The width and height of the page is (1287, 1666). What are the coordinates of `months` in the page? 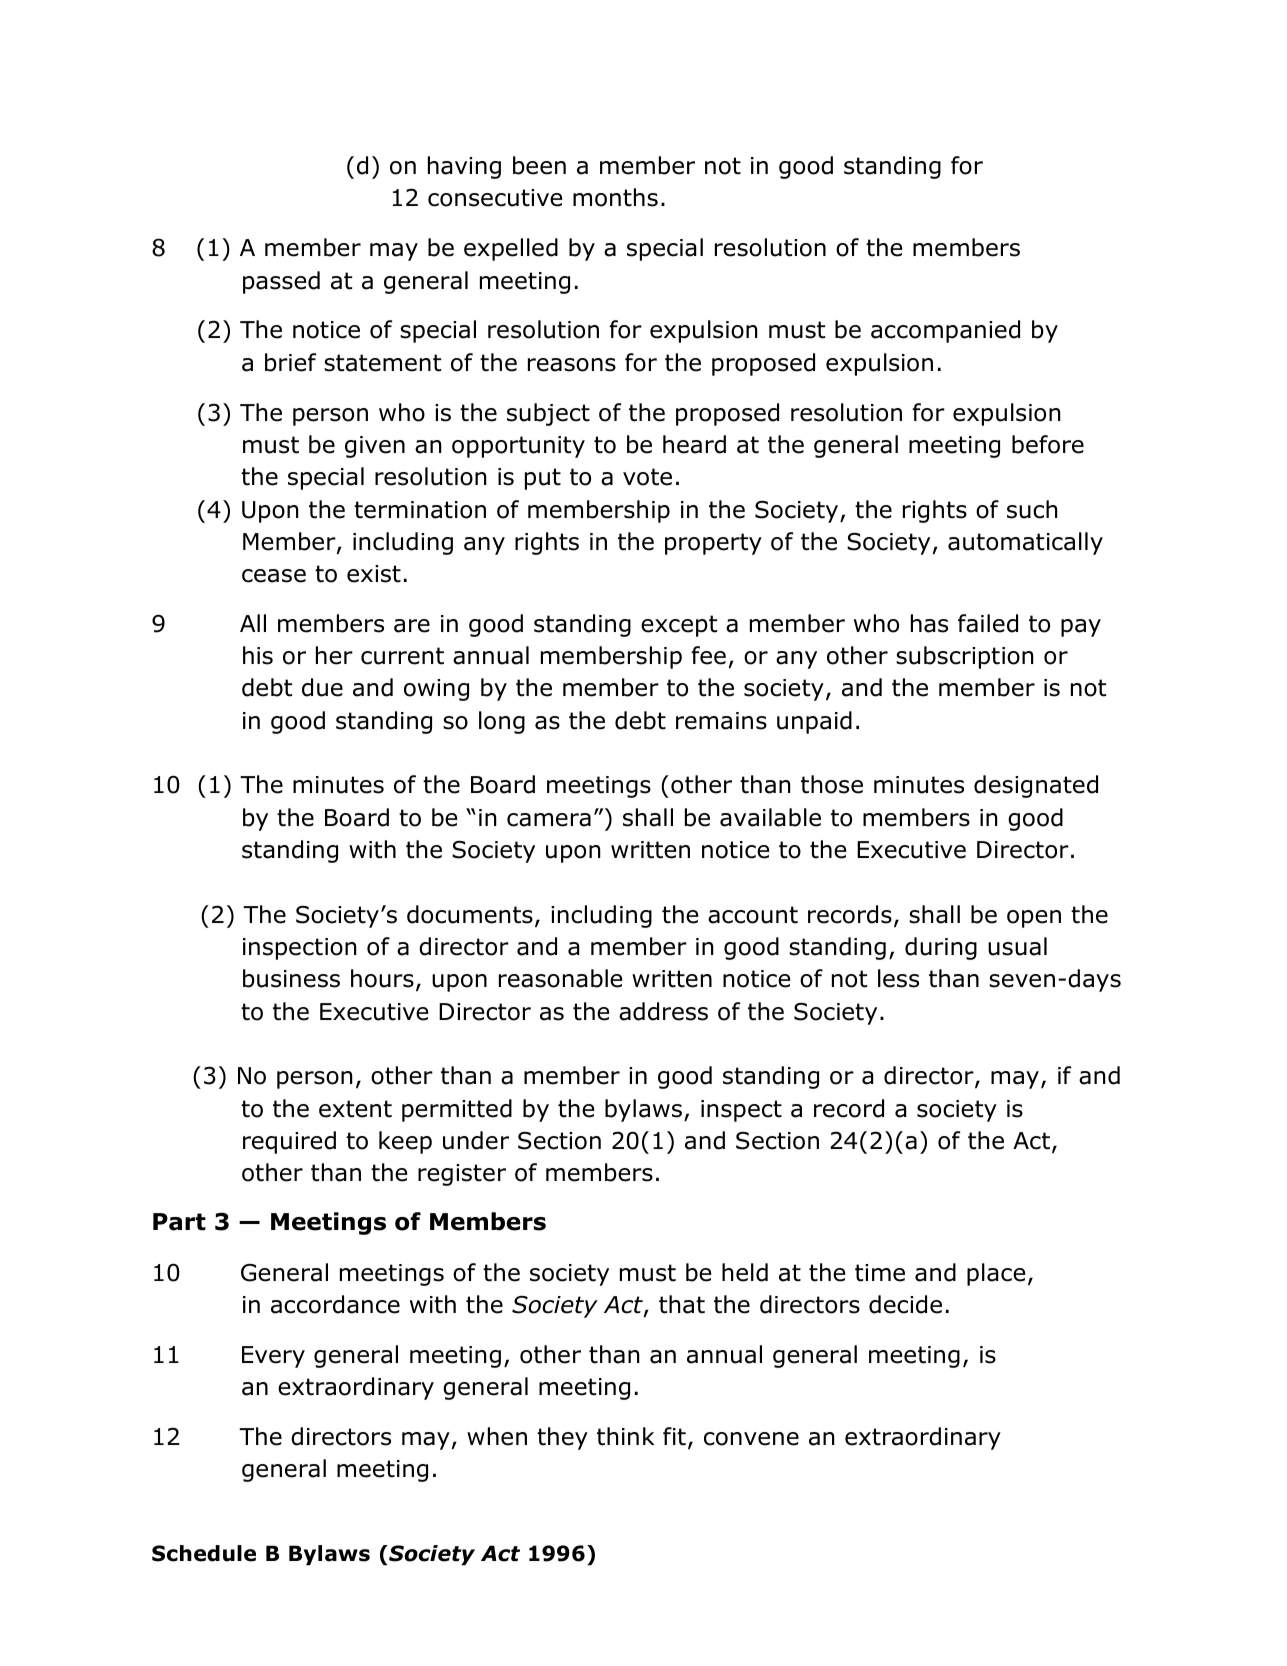 It's located at (615, 197).
